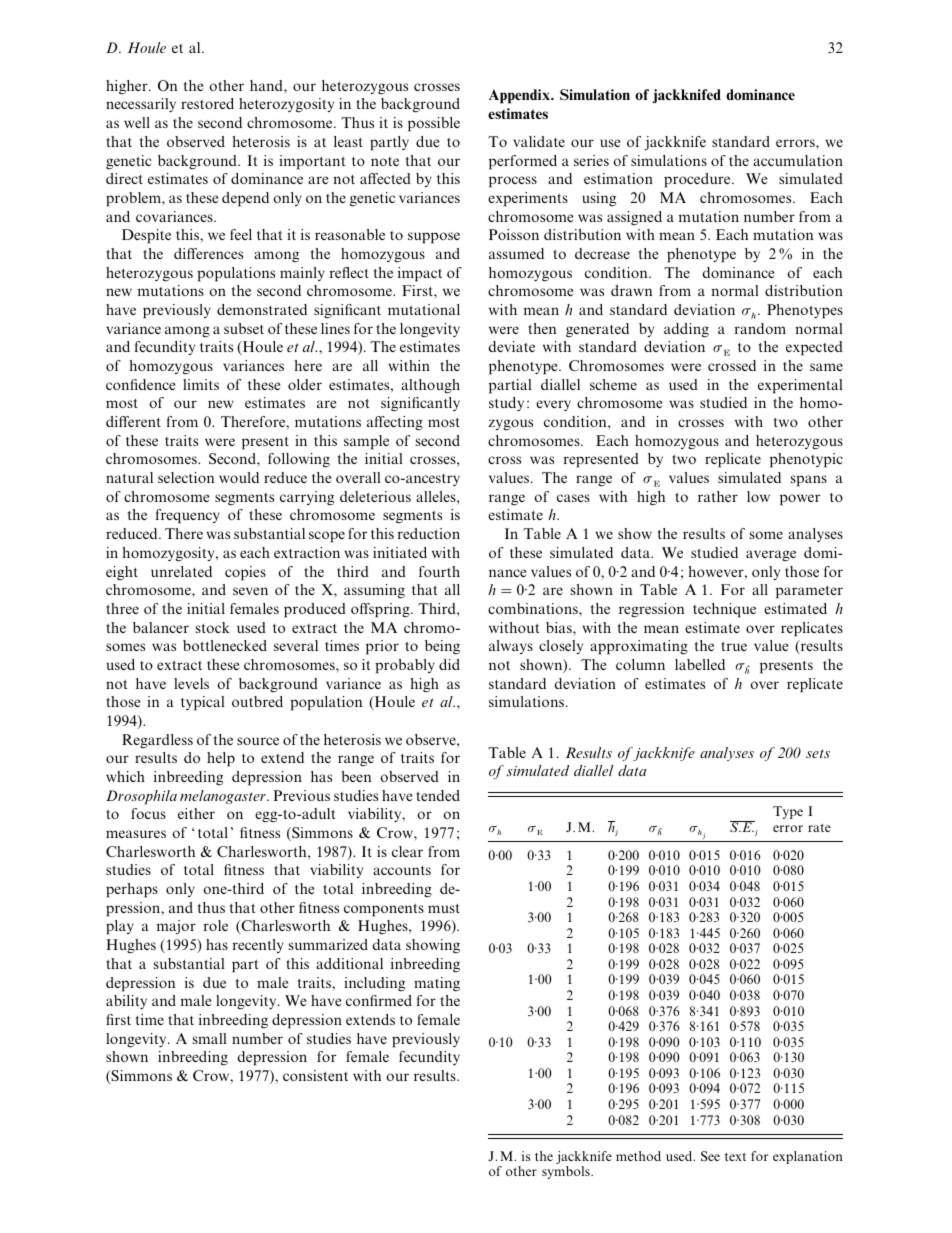 The width and height of the document is (952, 1233). I want to click on text, so click(735, 1157).
